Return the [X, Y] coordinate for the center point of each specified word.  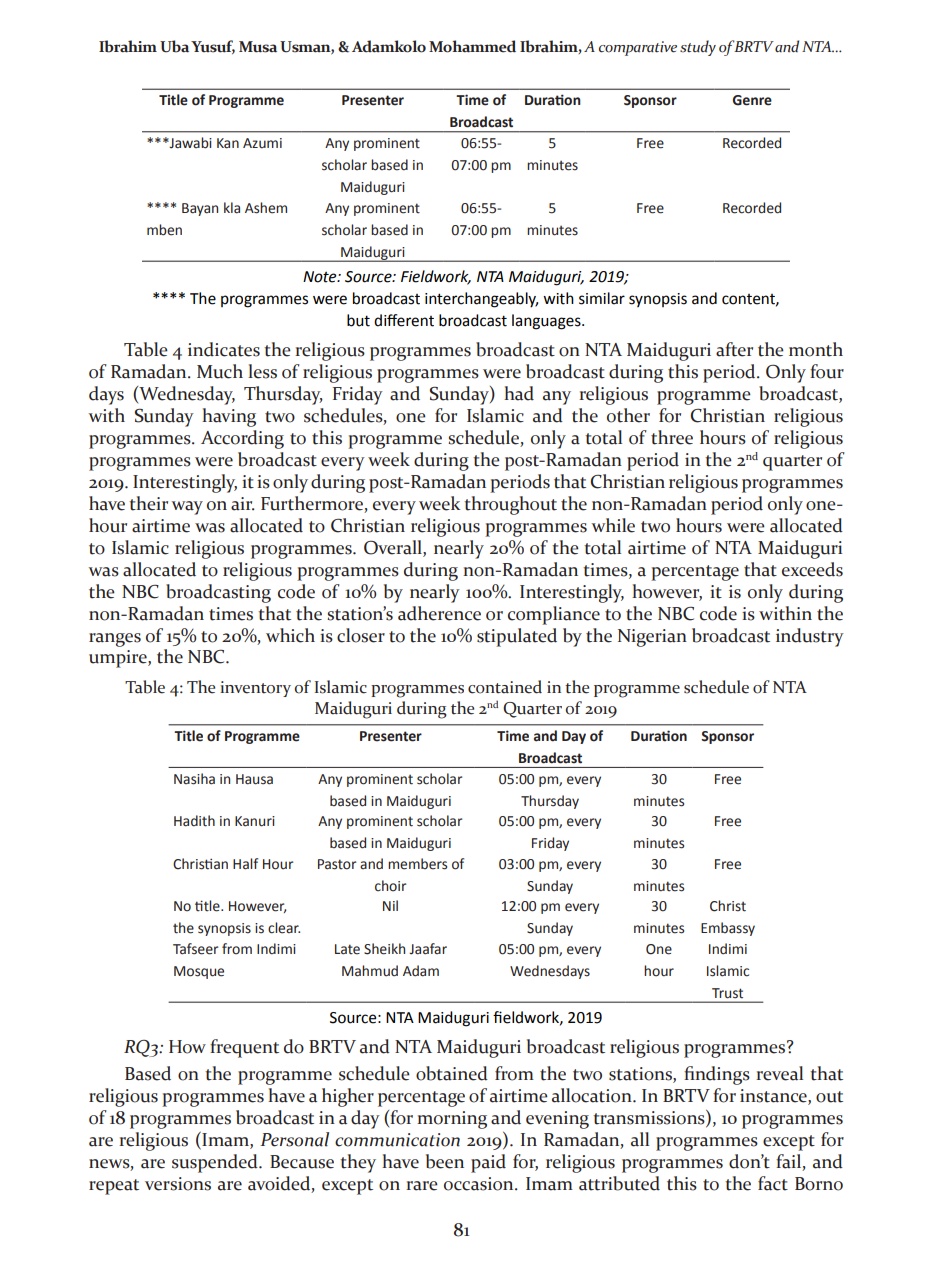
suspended [216, 1163]
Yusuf [213, 47]
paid [488, 1163]
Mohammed [472, 46]
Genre [752, 100]
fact [773, 1183]
